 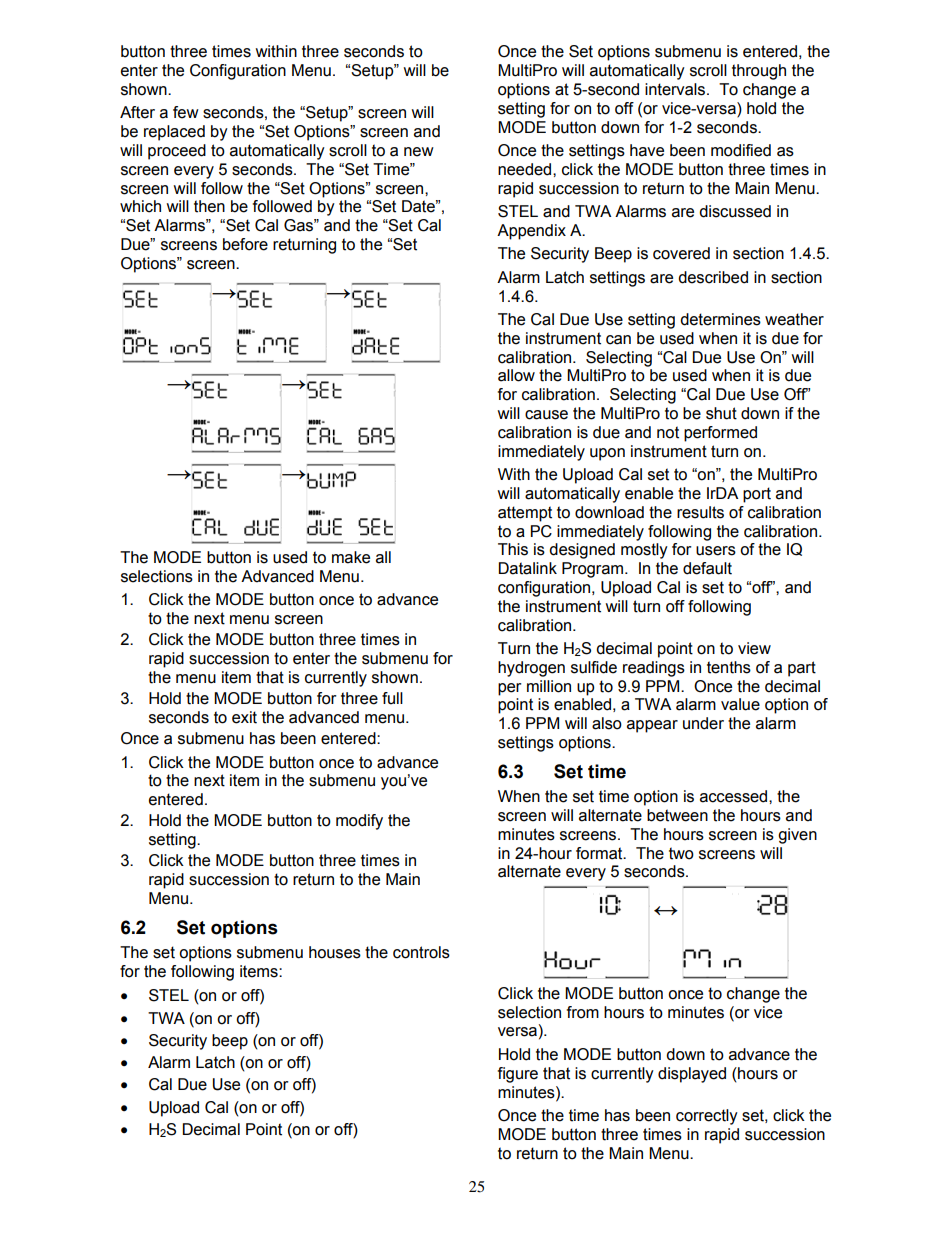 What do you see at coordinates (528, 568) in the screenshot?
I see `Datalink` at bounding box center [528, 568].
